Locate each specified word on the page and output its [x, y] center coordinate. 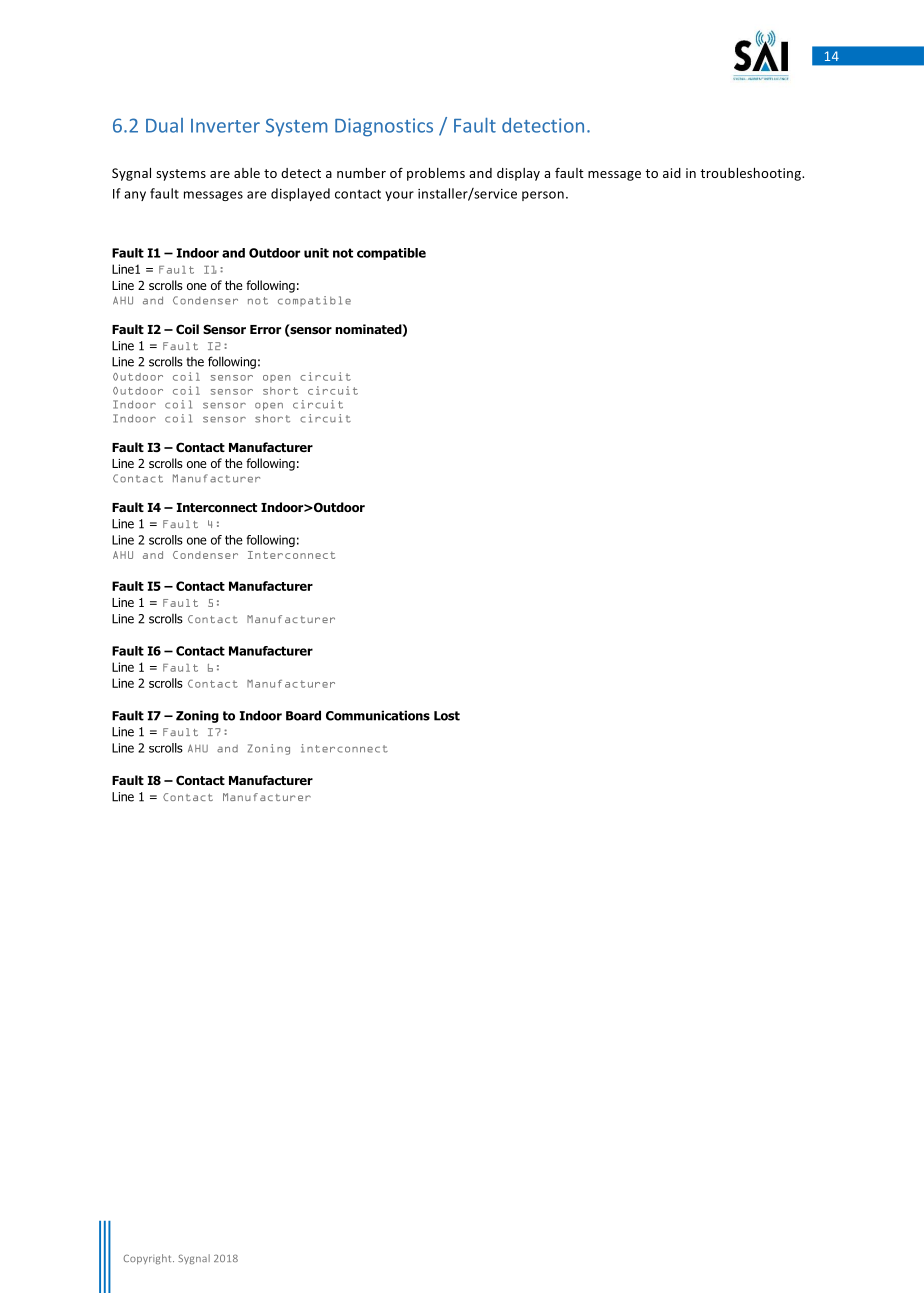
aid [672, 173]
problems [436, 174]
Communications [378, 715]
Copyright [148, 1259]
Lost [447, 716]
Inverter [225, 126]
